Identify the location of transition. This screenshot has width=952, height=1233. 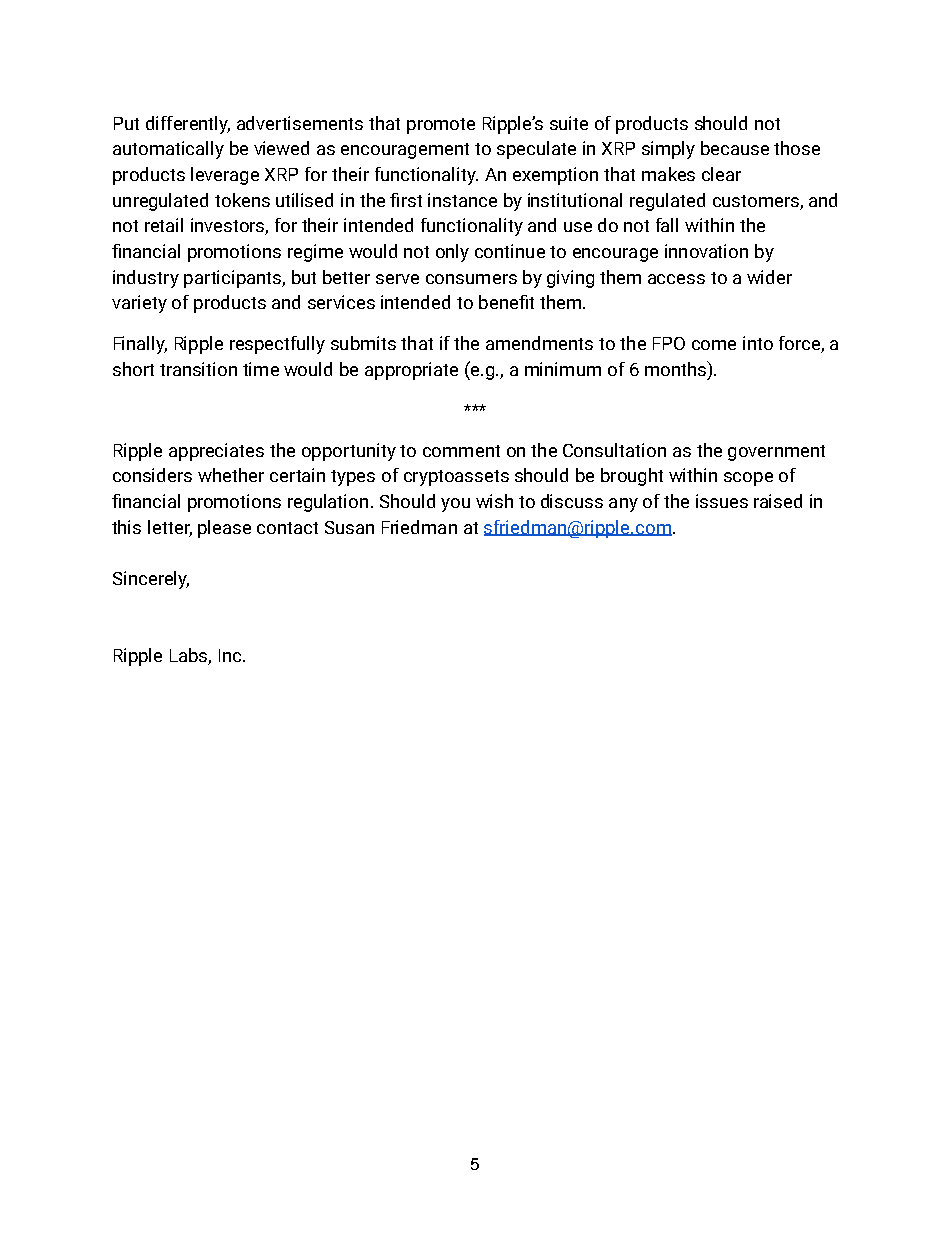
(198, 369).
